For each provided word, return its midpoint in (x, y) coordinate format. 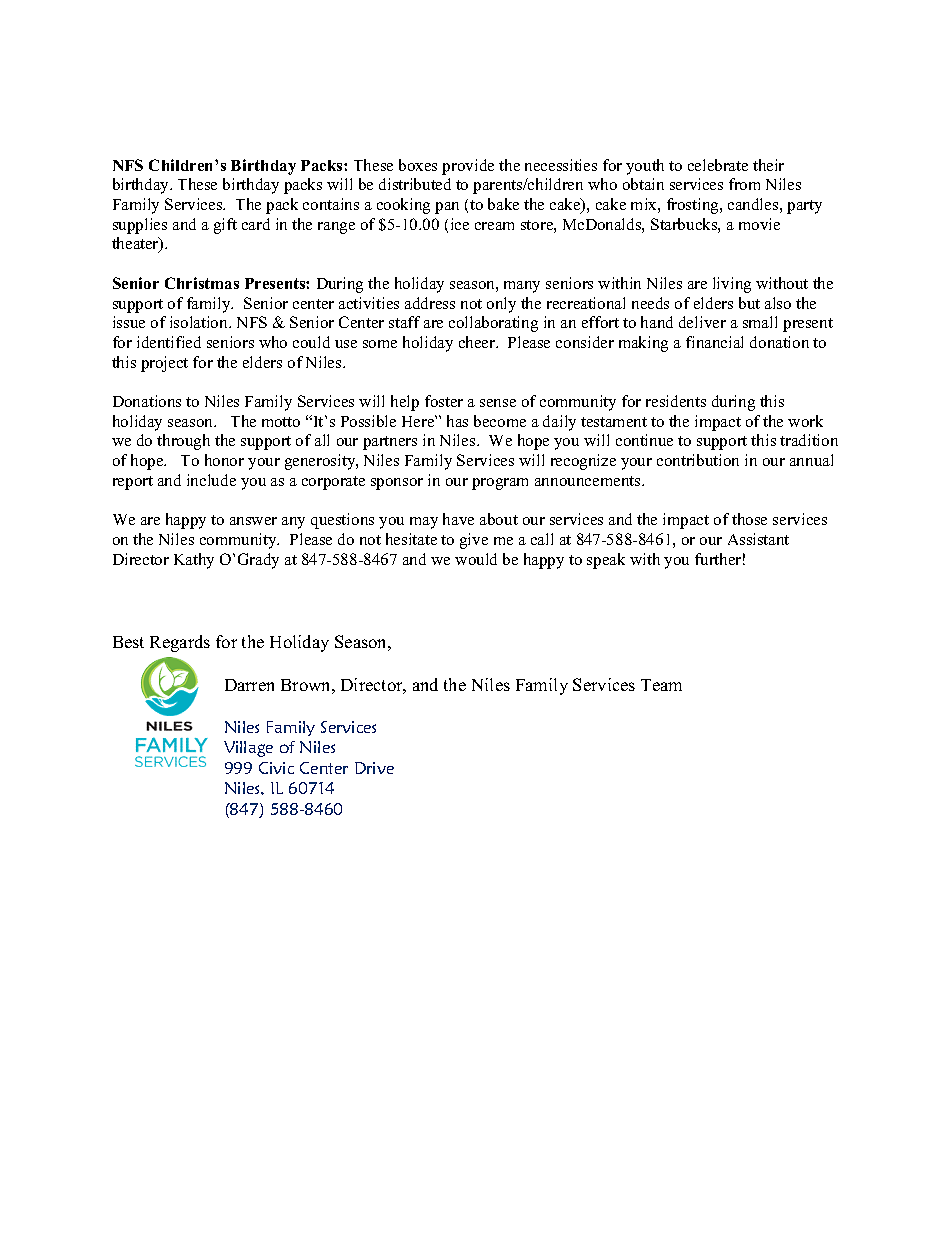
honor (224, 460)
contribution (698, 460)
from (744, 184)
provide (468, 167)
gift (225, 226)
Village (248, 749)
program (500, 484)
